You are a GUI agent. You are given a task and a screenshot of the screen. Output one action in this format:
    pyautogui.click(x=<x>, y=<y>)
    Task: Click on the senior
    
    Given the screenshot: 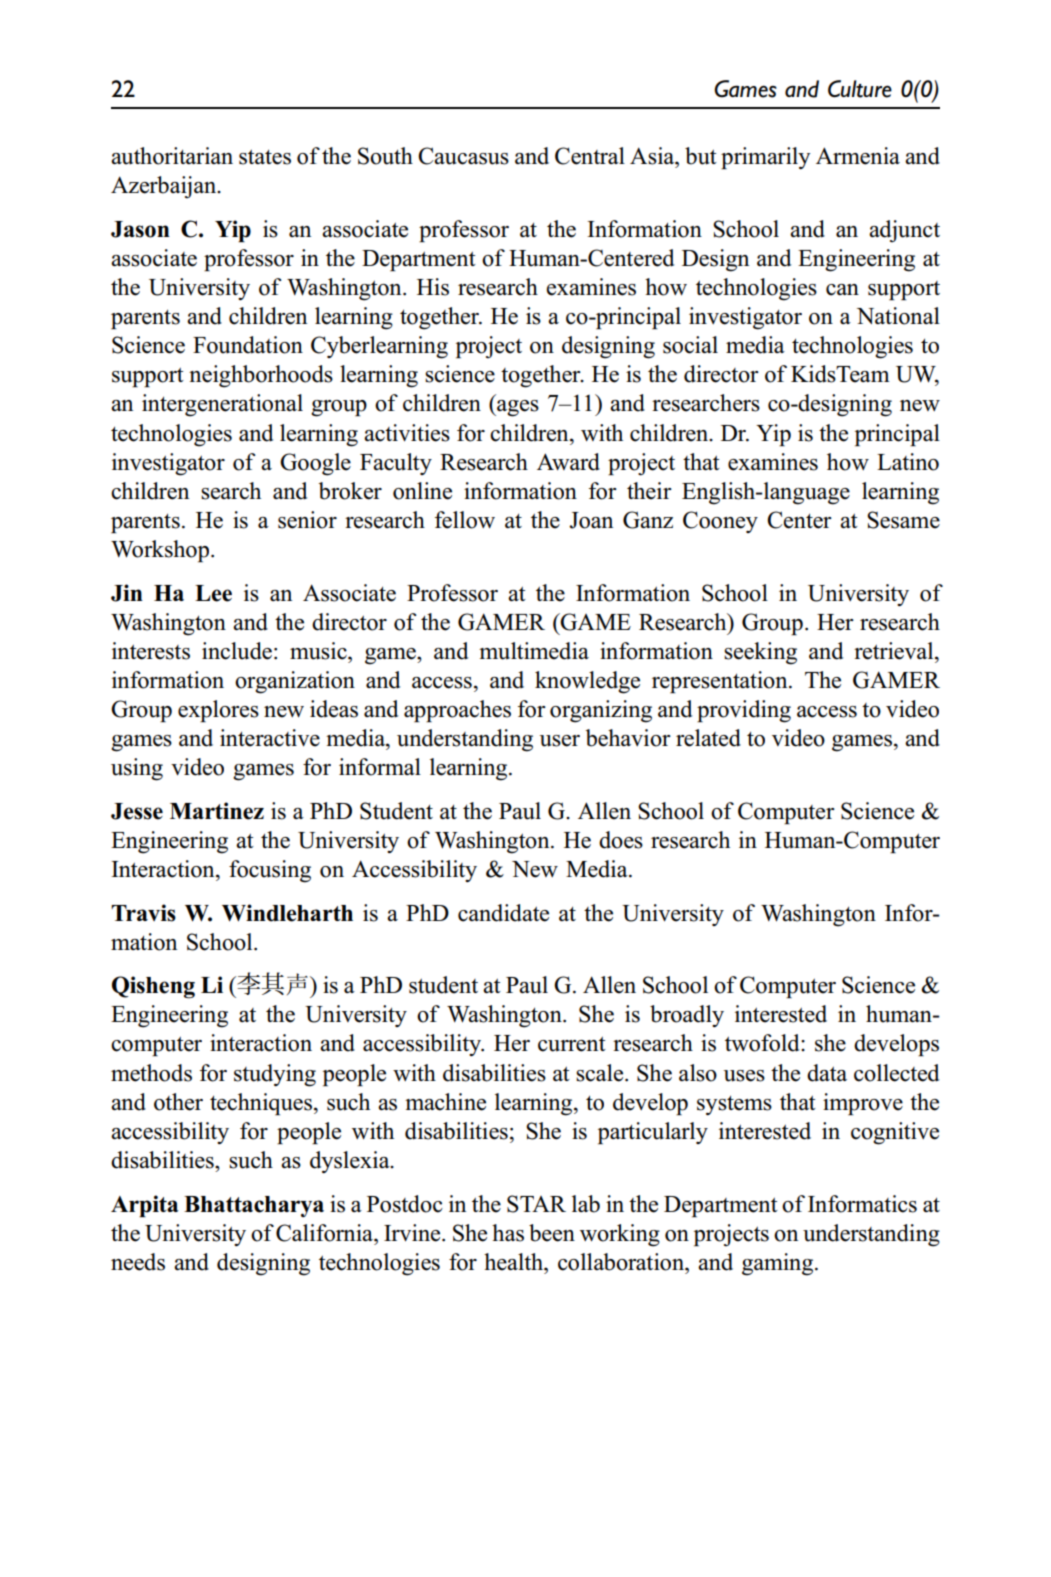 What is the action you would take?
    pyautogui.click(x=307, y=520)
